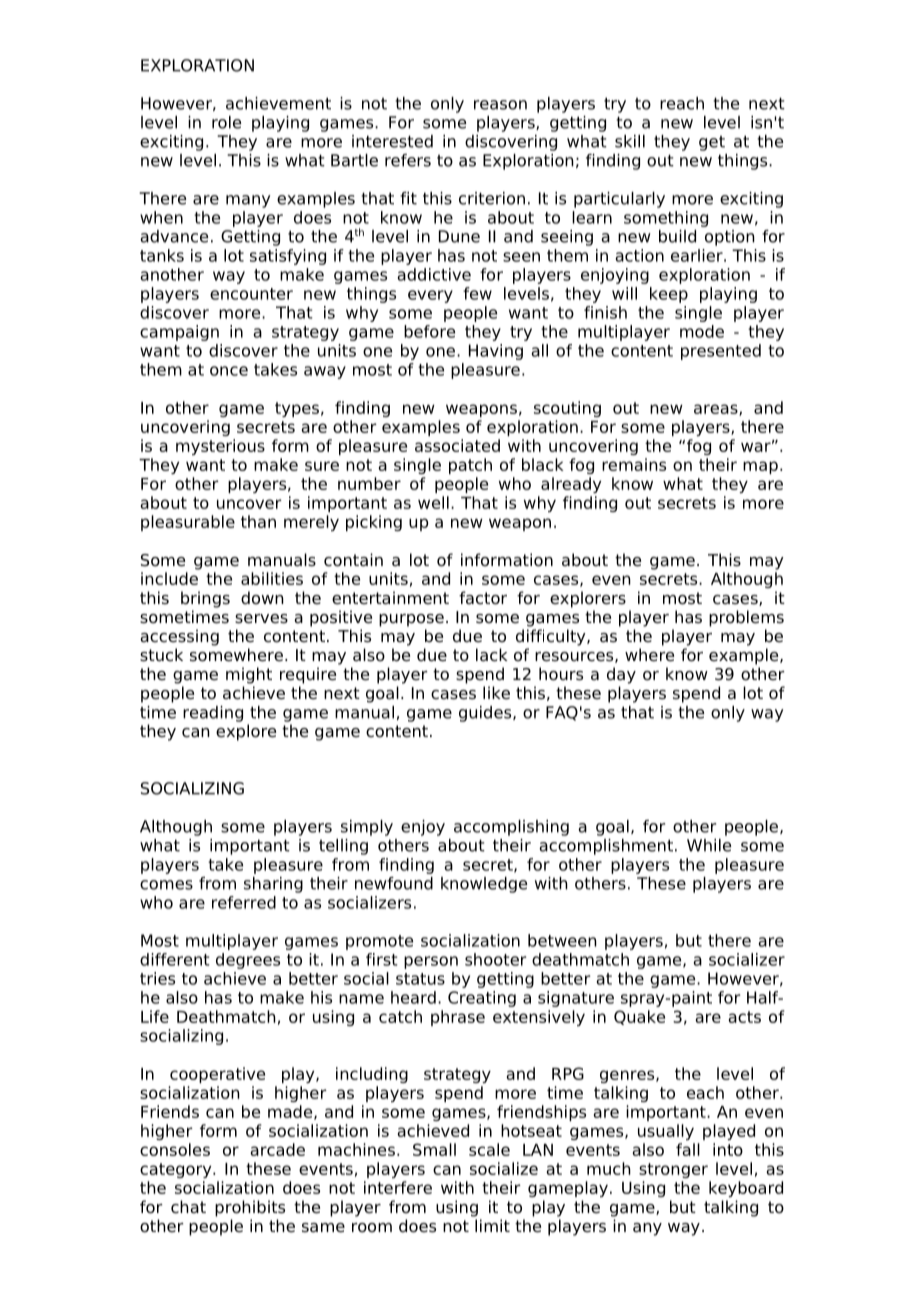 Image resolution: width=924 pixels, height=1308 pixels. I want to click on reason, so click(500, 105).
